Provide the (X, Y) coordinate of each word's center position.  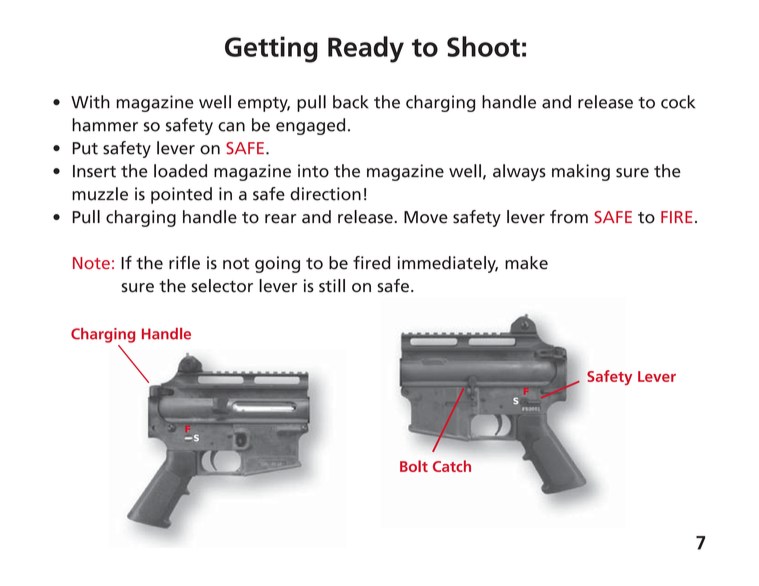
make (526, 263)
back (351, 102)
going (277, 264)
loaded (180, 171)
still (332, 286)
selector (222, 286)
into (313, 171)
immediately (448, 264)
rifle (184, 263)
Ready (366, 49)
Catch (452, 466)
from (569, 217)
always (519, 172)
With (90, 102)
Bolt (414, 466)
